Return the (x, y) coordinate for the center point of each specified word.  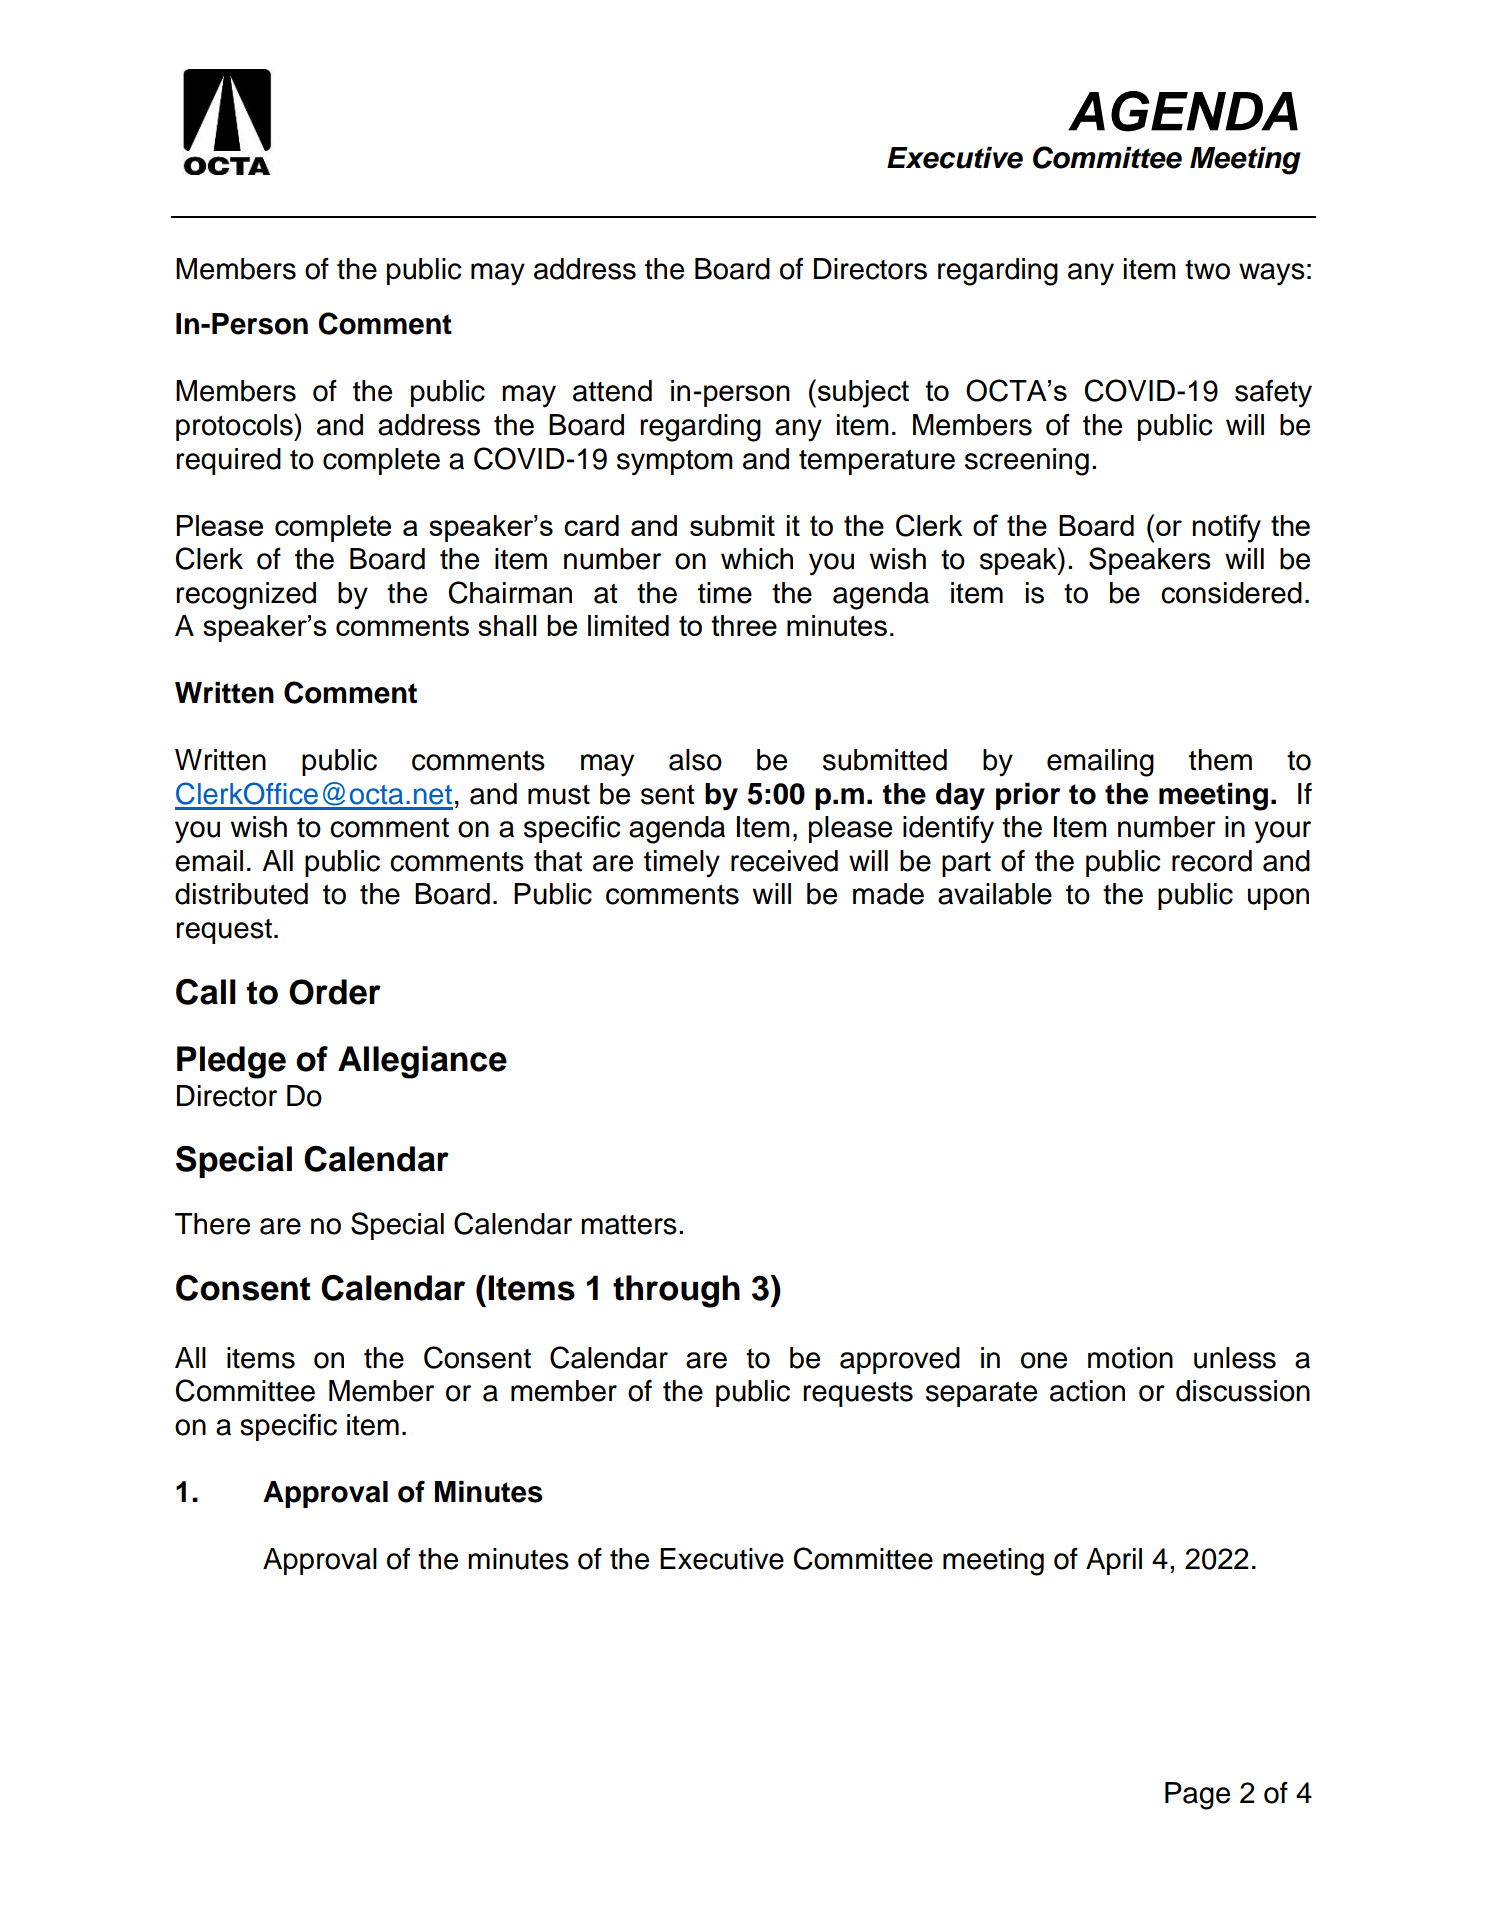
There (212, 1224)
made (888, 894)
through (676, 1291)
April (1114, 1561)
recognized (246, 596)
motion (1130, 1358)
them (1220, 760)
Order (335, 992)
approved (900, 1360)
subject (863, 394)
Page (1197, 1796)
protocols (235, 427)
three (744, 625)
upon (1278, 899)
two (1207, 270)
